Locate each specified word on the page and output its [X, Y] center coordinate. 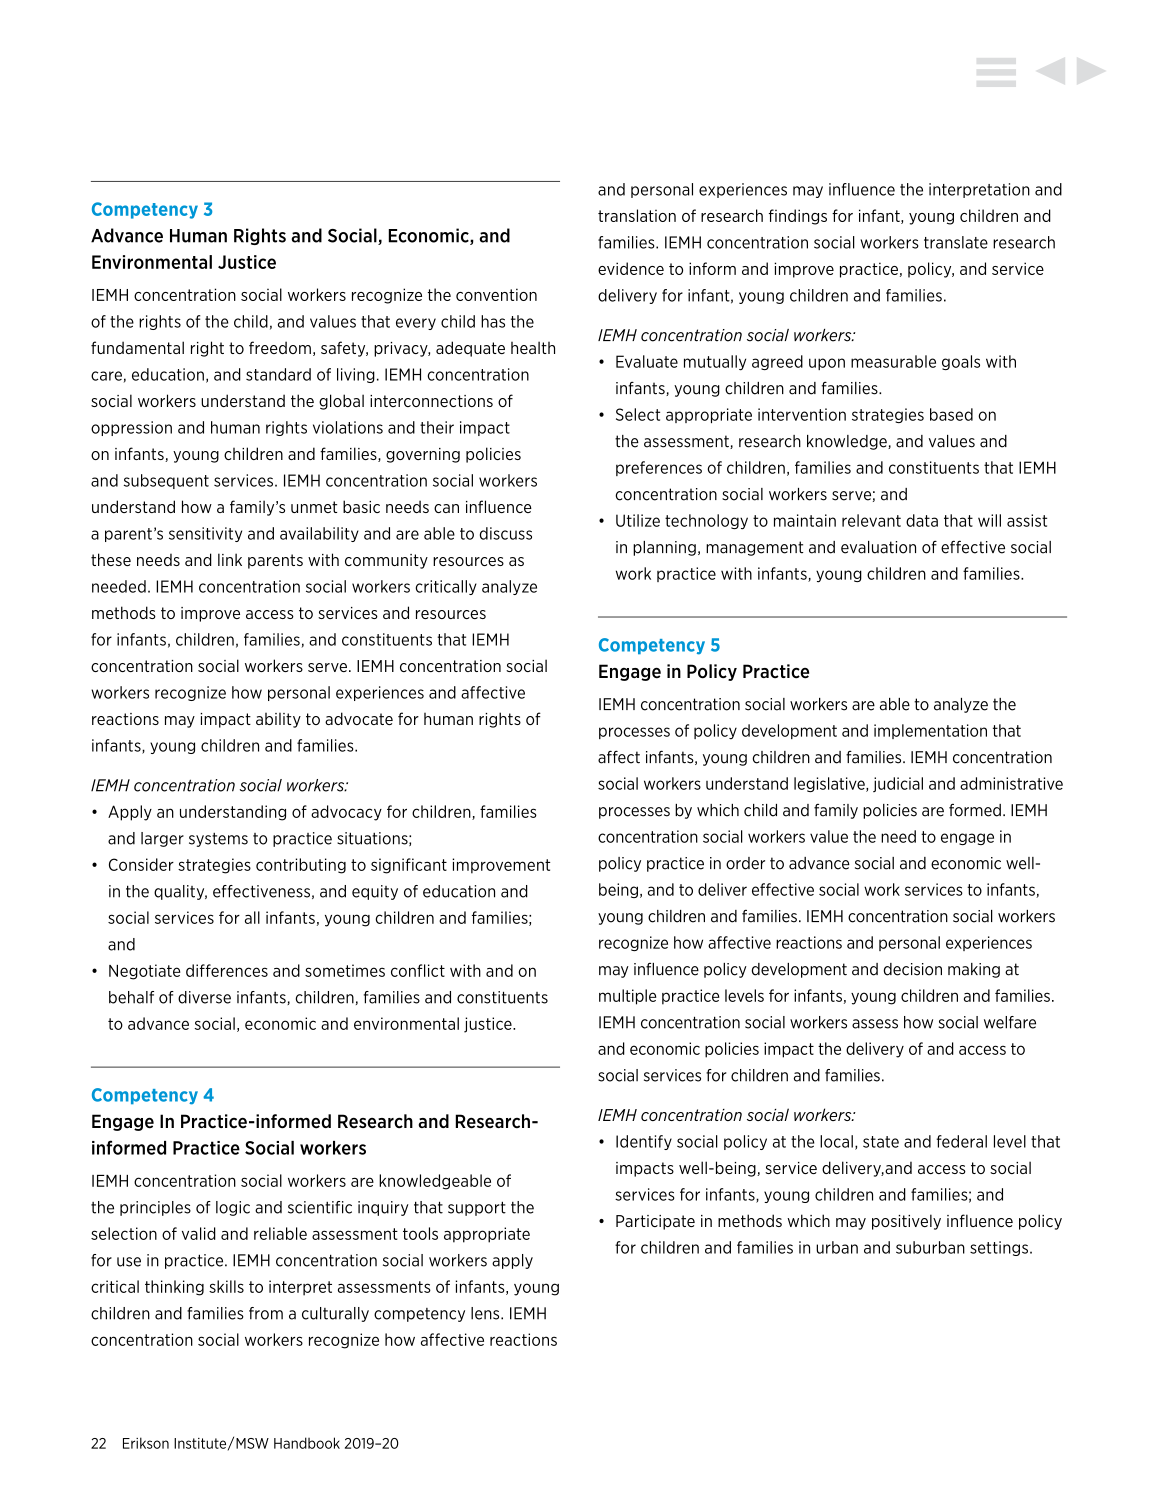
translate [956, 242]
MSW [252, 1443]
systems [218, 840]
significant [409, 866]
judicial [898, 784]
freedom [280, 347]
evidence [631, 268]
